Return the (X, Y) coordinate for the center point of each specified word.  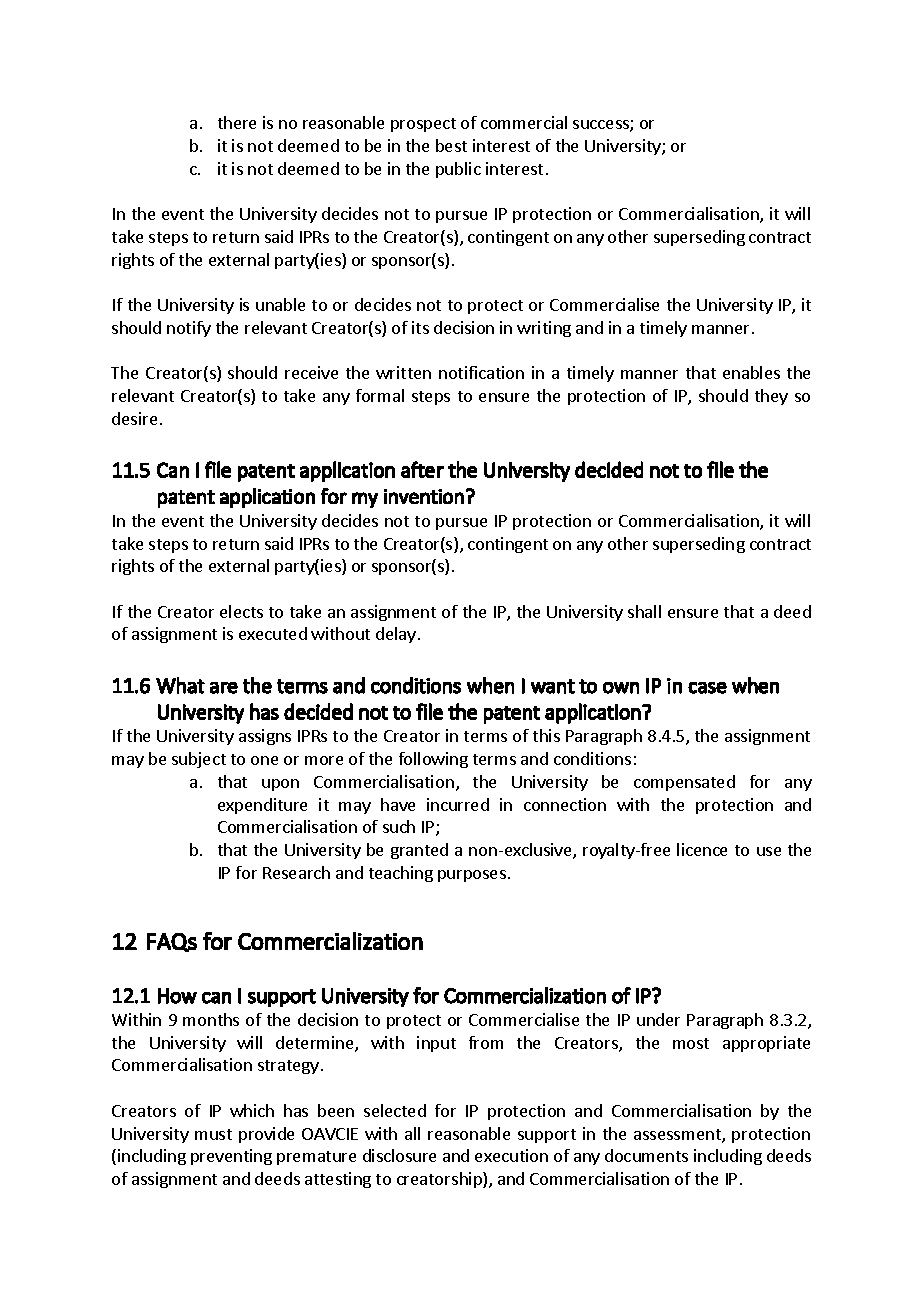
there (237, 122)
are (224, 688)
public (458, 170)
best (451, 145)
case (707, 688)
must (213, 1134)
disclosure (399, 1155)
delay (396, 635)
